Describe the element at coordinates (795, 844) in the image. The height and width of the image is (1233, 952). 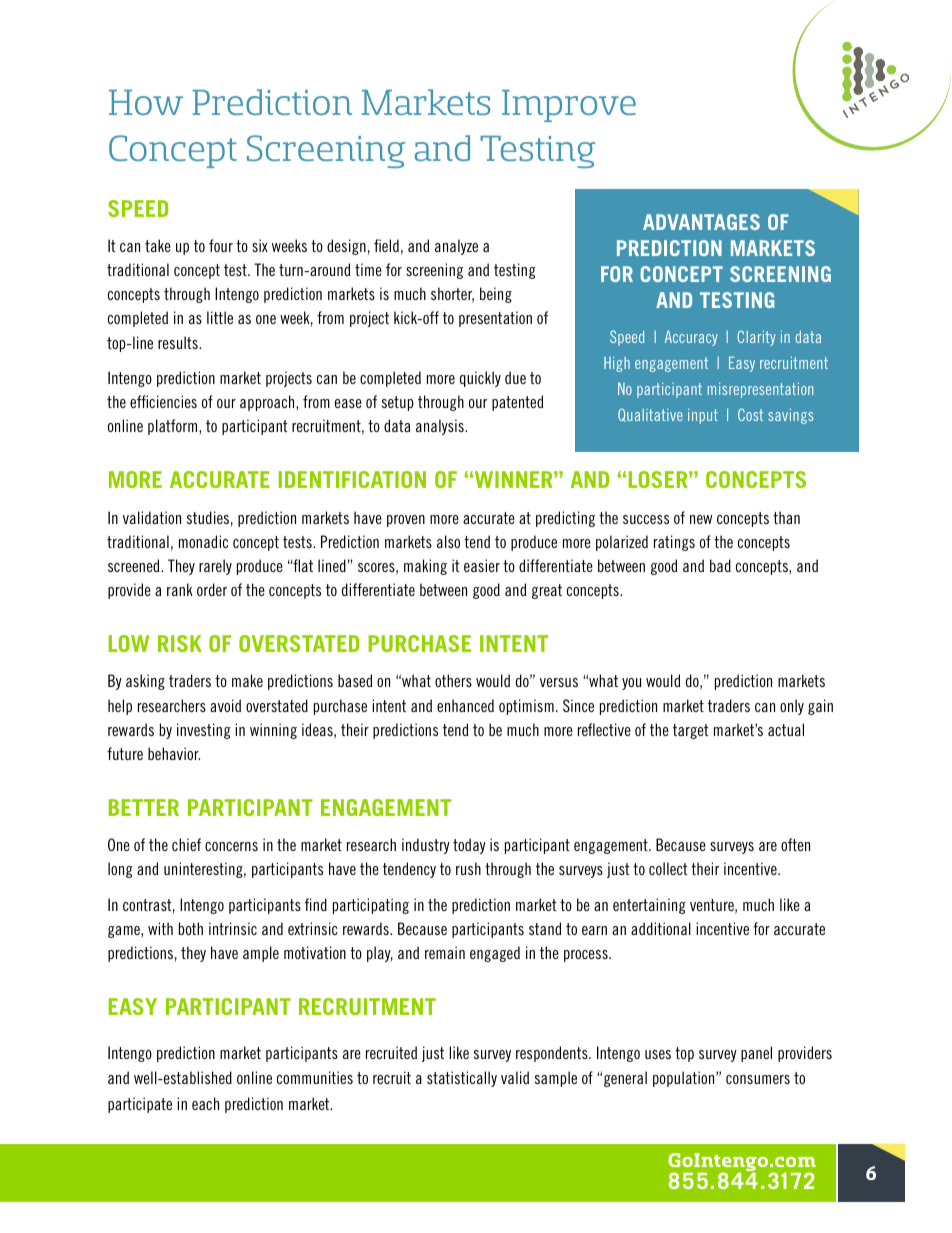
I see `often` at that location.
